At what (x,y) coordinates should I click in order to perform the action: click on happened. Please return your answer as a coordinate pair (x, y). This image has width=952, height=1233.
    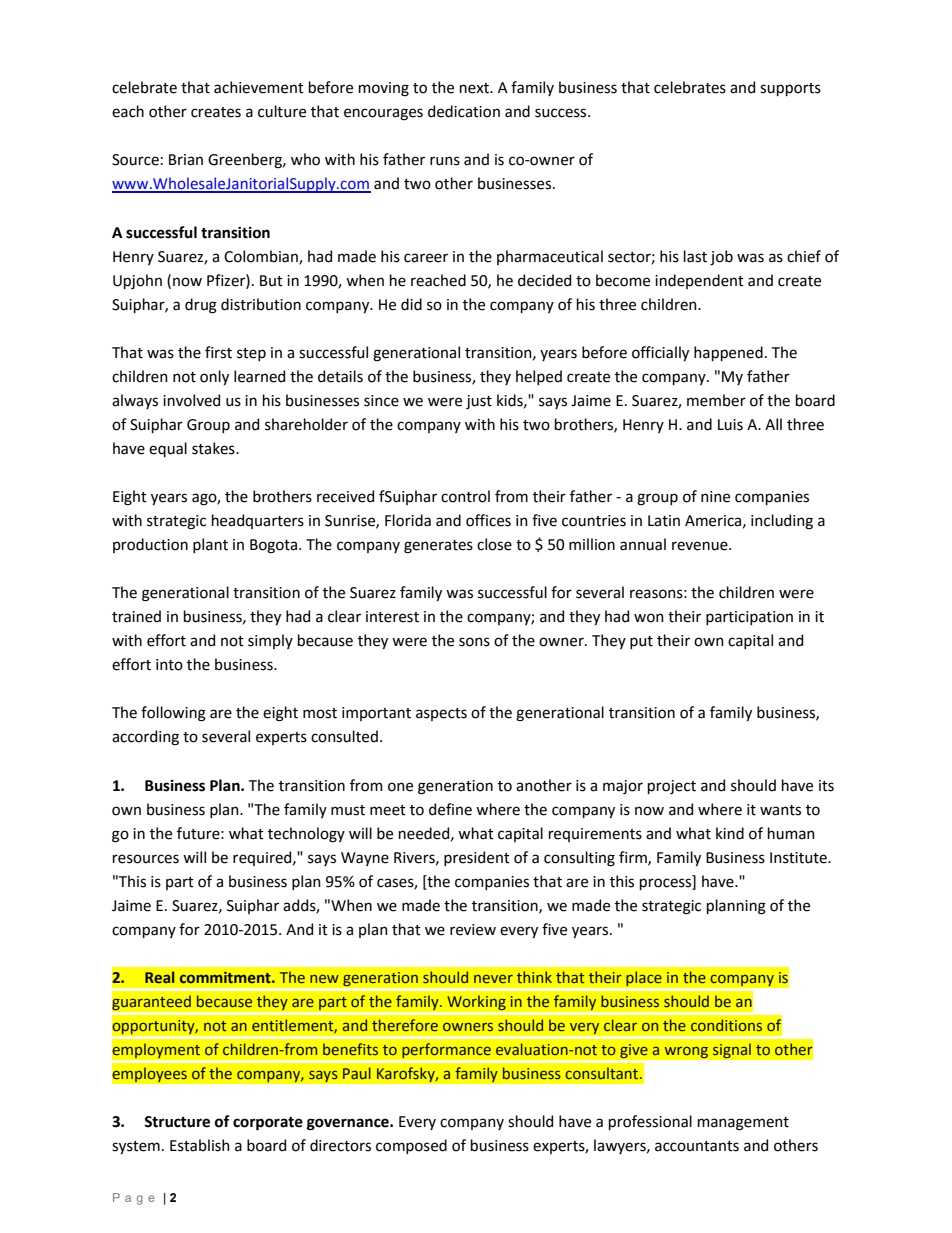
    Looking at the image, I should click on (728, 353).
